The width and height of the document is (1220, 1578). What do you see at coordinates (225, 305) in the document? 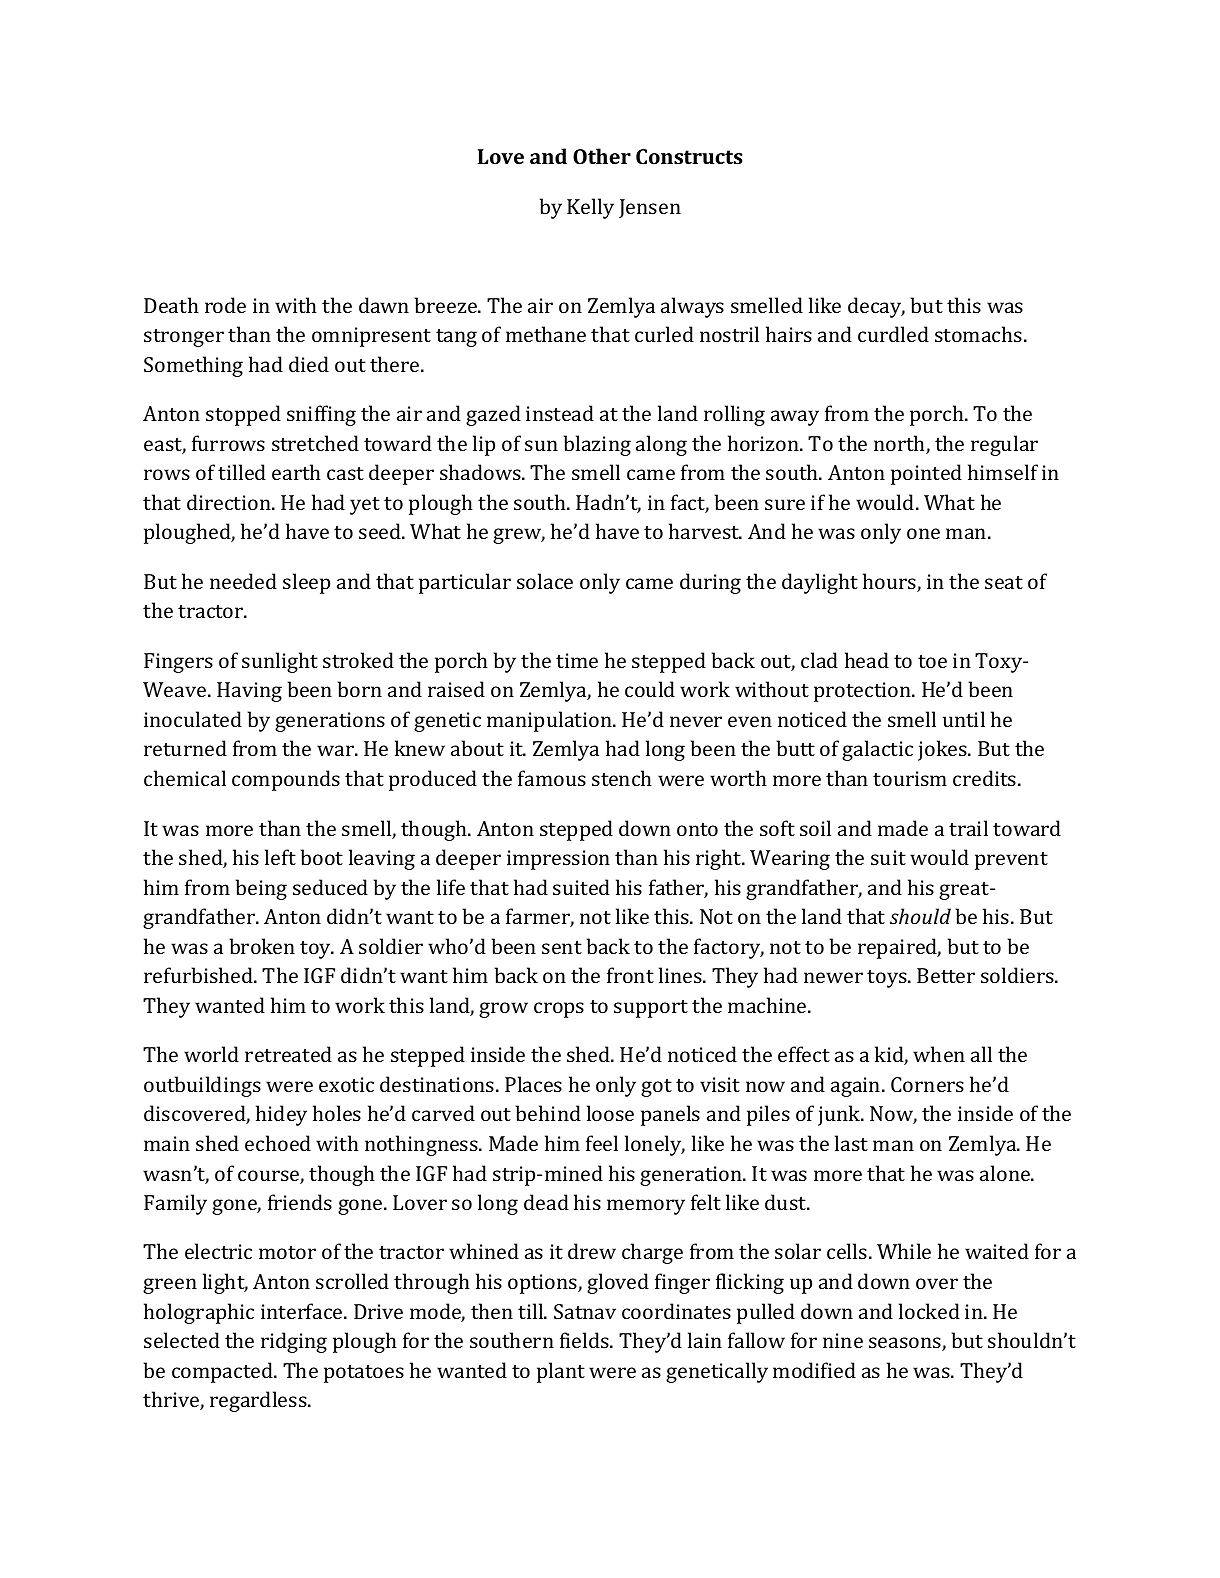
I see `rode` at bounding box center [225, 305].
